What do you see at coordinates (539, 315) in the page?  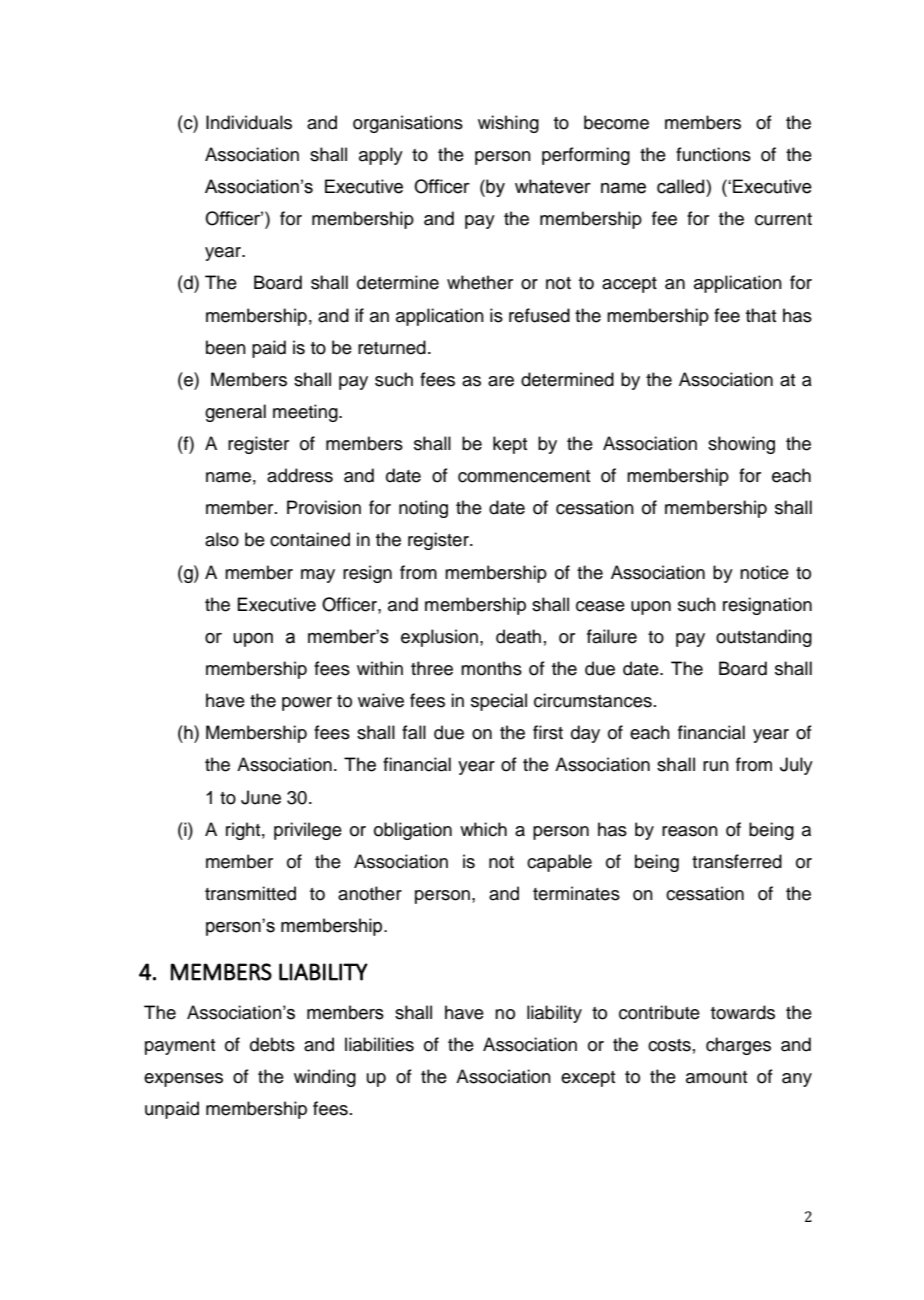 I see `refused` at bounding box center [539, 315].
